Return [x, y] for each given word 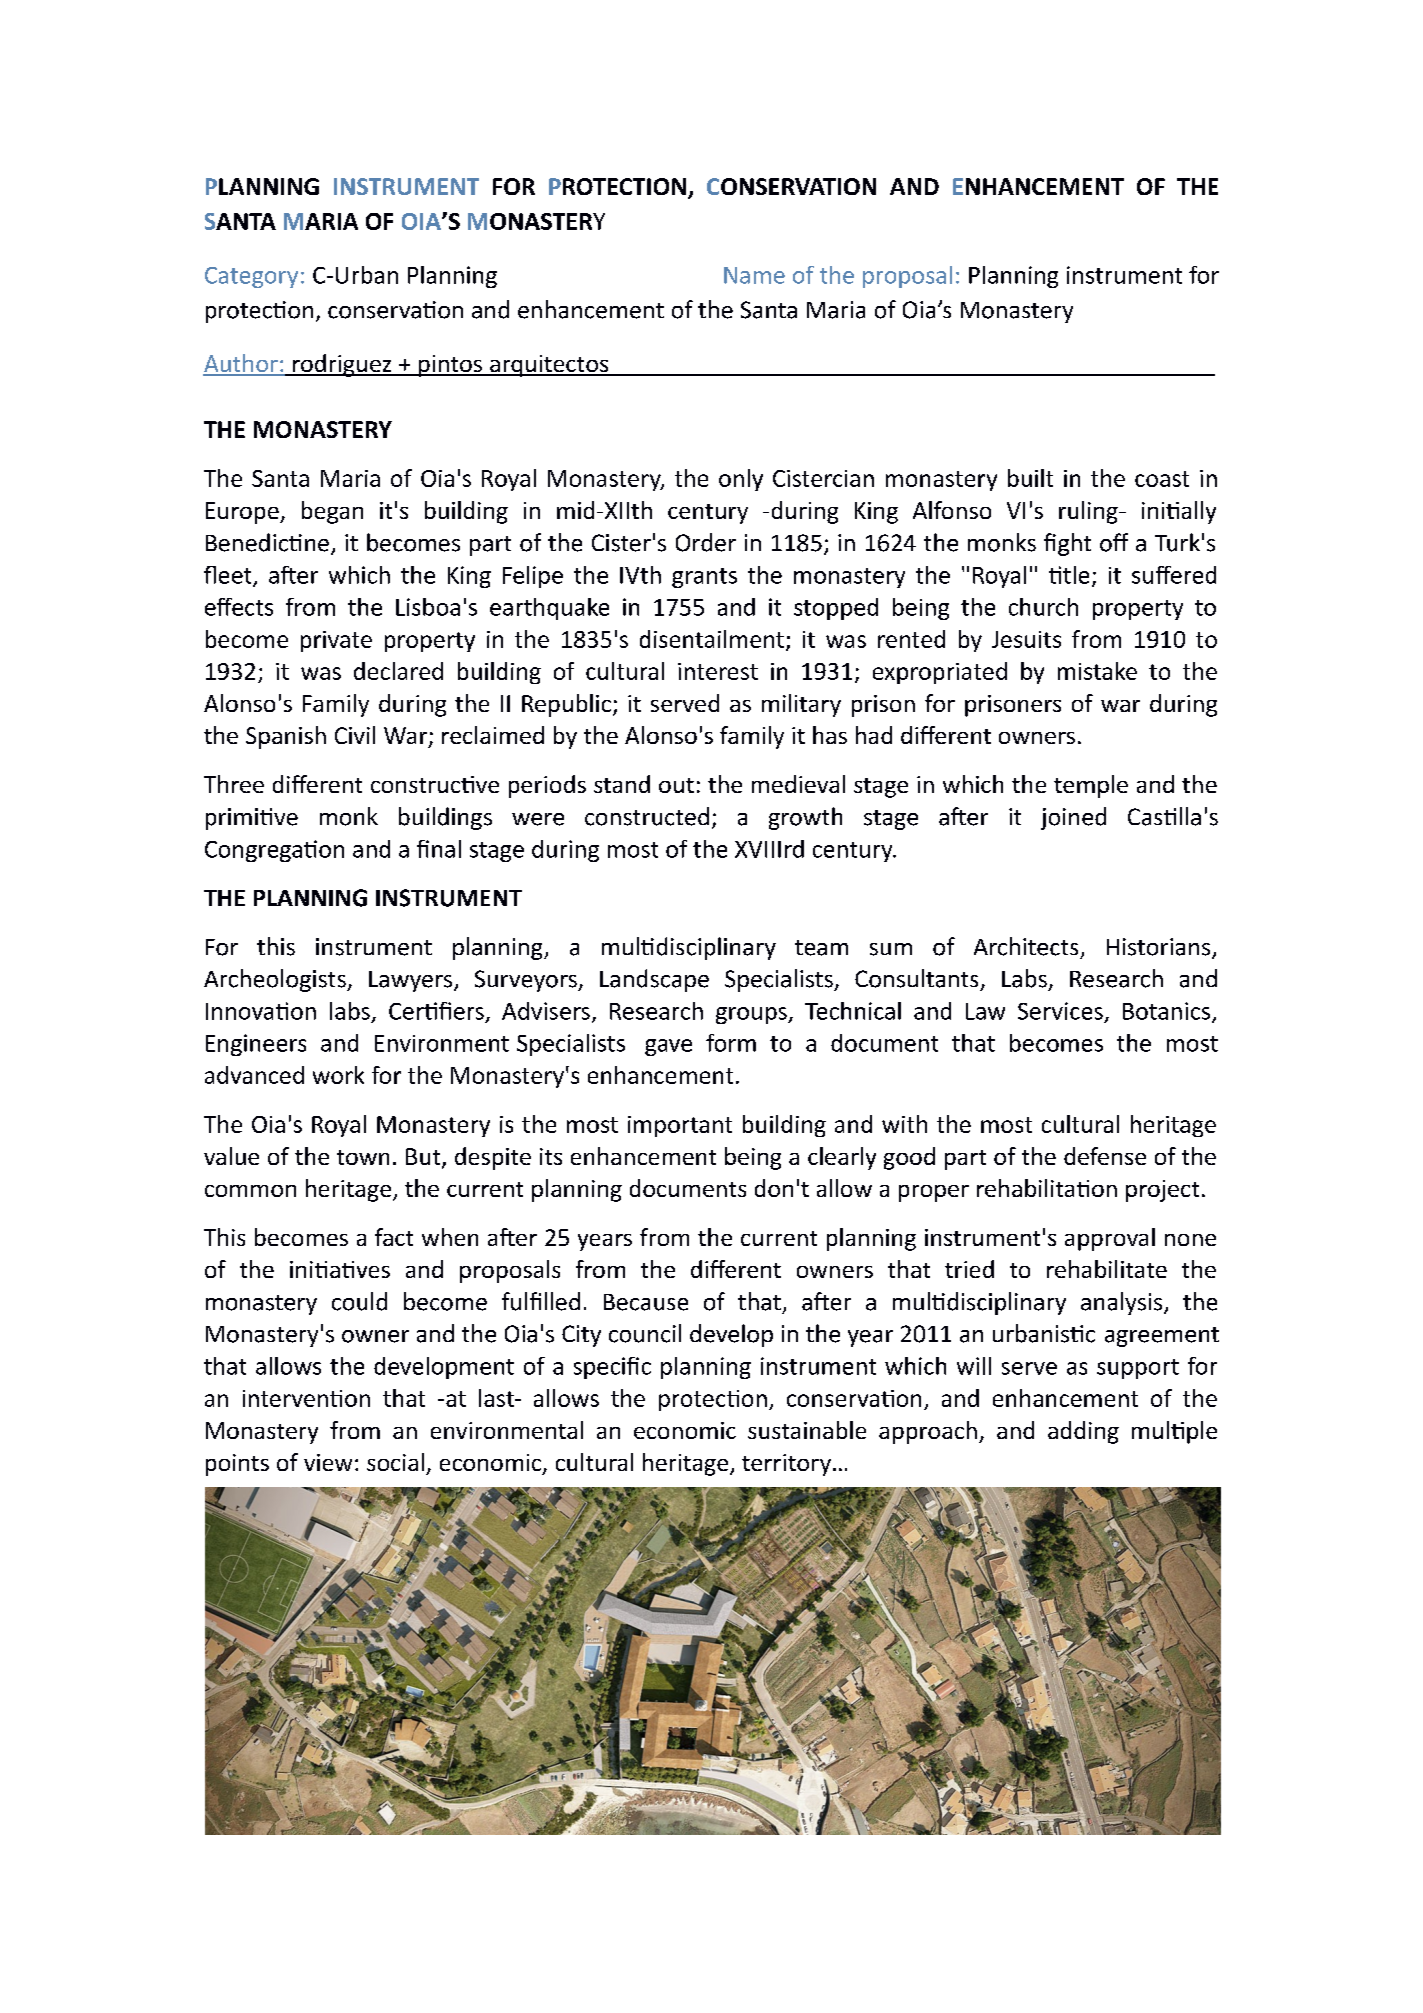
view [328, 1462]
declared [398, 671]
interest [718, 671]
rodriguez [342, 365]
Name [754, 275]
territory [786, 1465]
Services [1060, 1011]
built [1030, 478]
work [338, 1075]
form [731, 1043]
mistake [1097, 671]
